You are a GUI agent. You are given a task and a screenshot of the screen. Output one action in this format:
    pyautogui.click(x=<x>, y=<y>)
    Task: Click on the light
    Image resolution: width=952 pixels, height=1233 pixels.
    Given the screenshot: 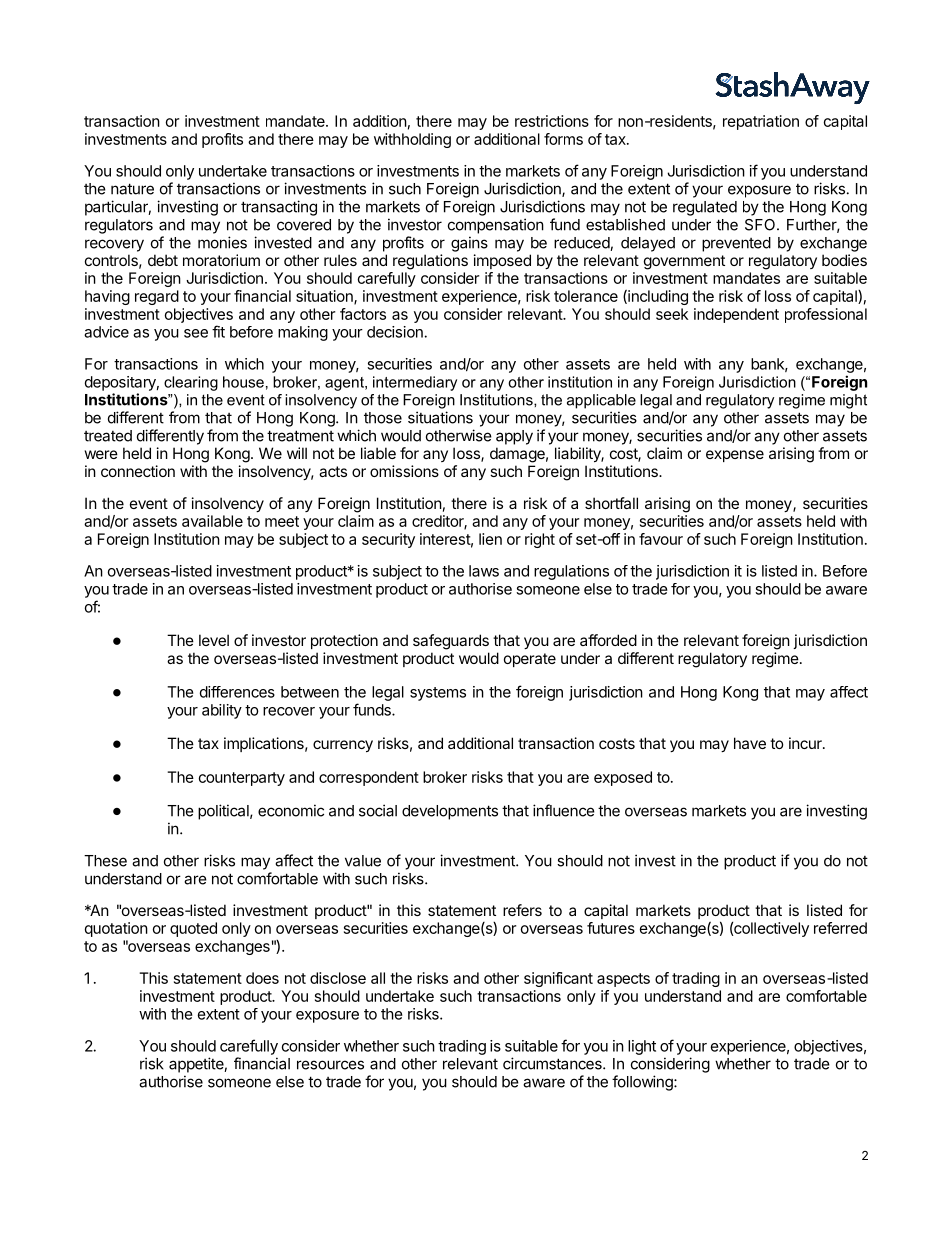 What is the action you would take?
    pyautogui.click(x=642, y=1047)
